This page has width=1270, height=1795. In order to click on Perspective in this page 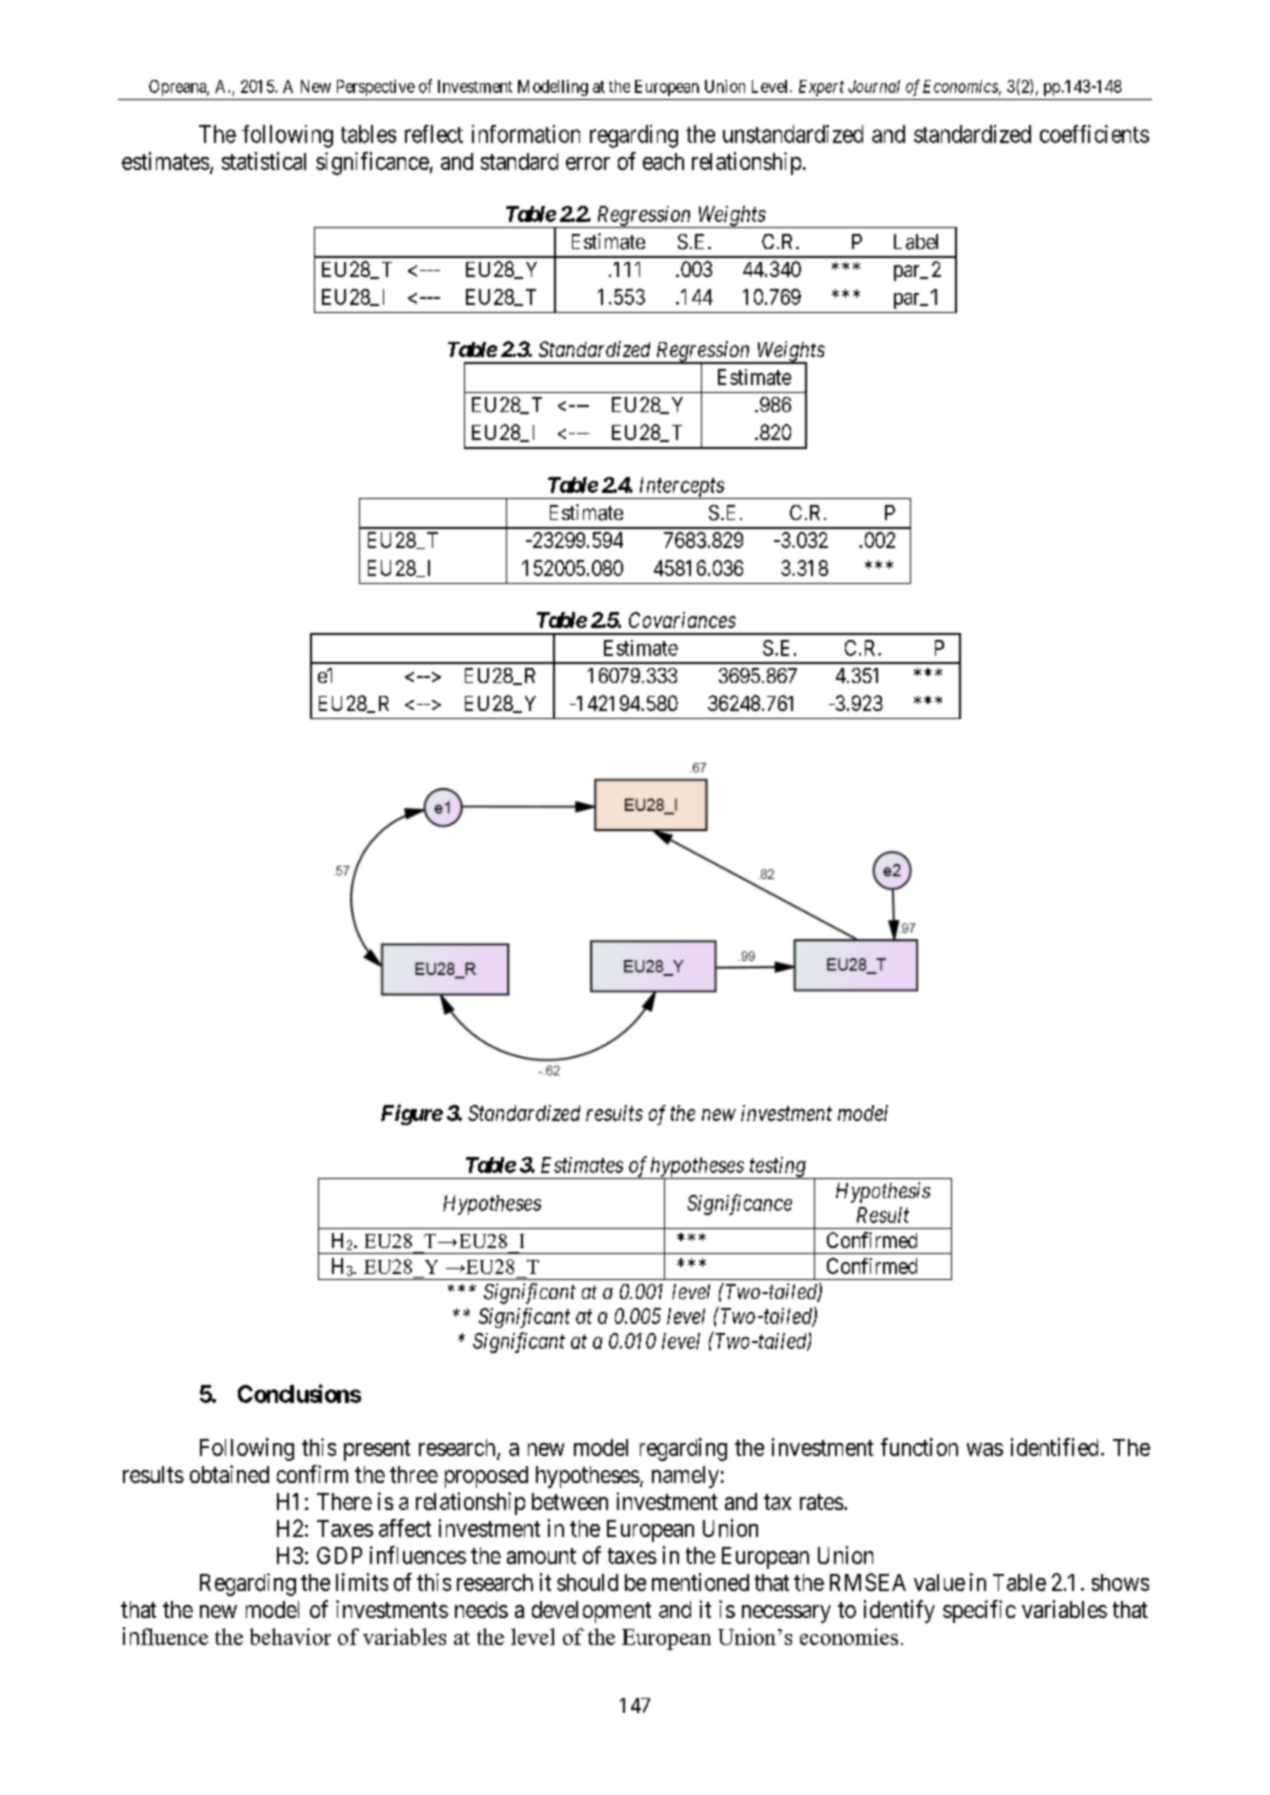, I will do `click(376, 88)`.
